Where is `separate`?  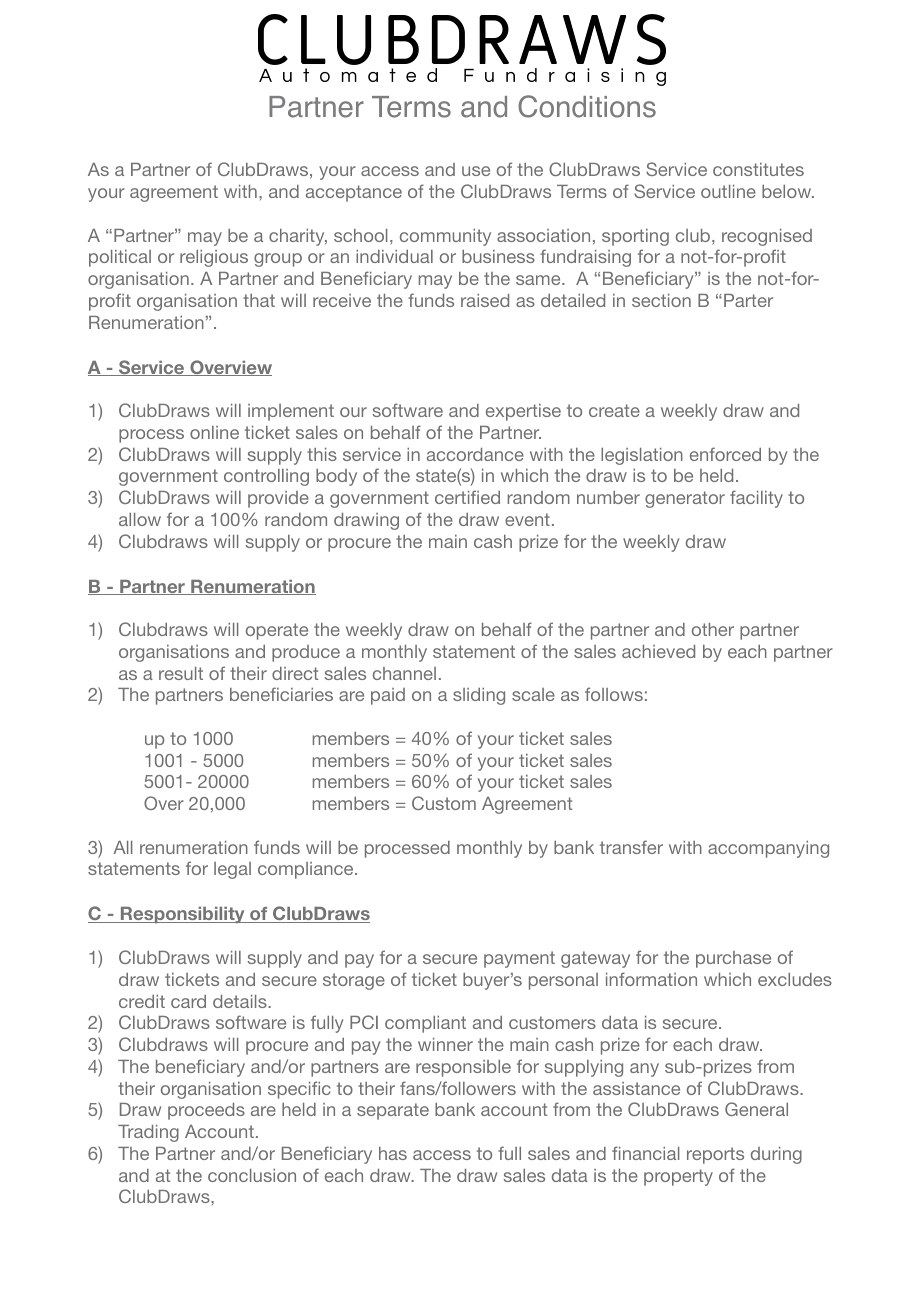 separate is located at coordinates (393, 1111).
